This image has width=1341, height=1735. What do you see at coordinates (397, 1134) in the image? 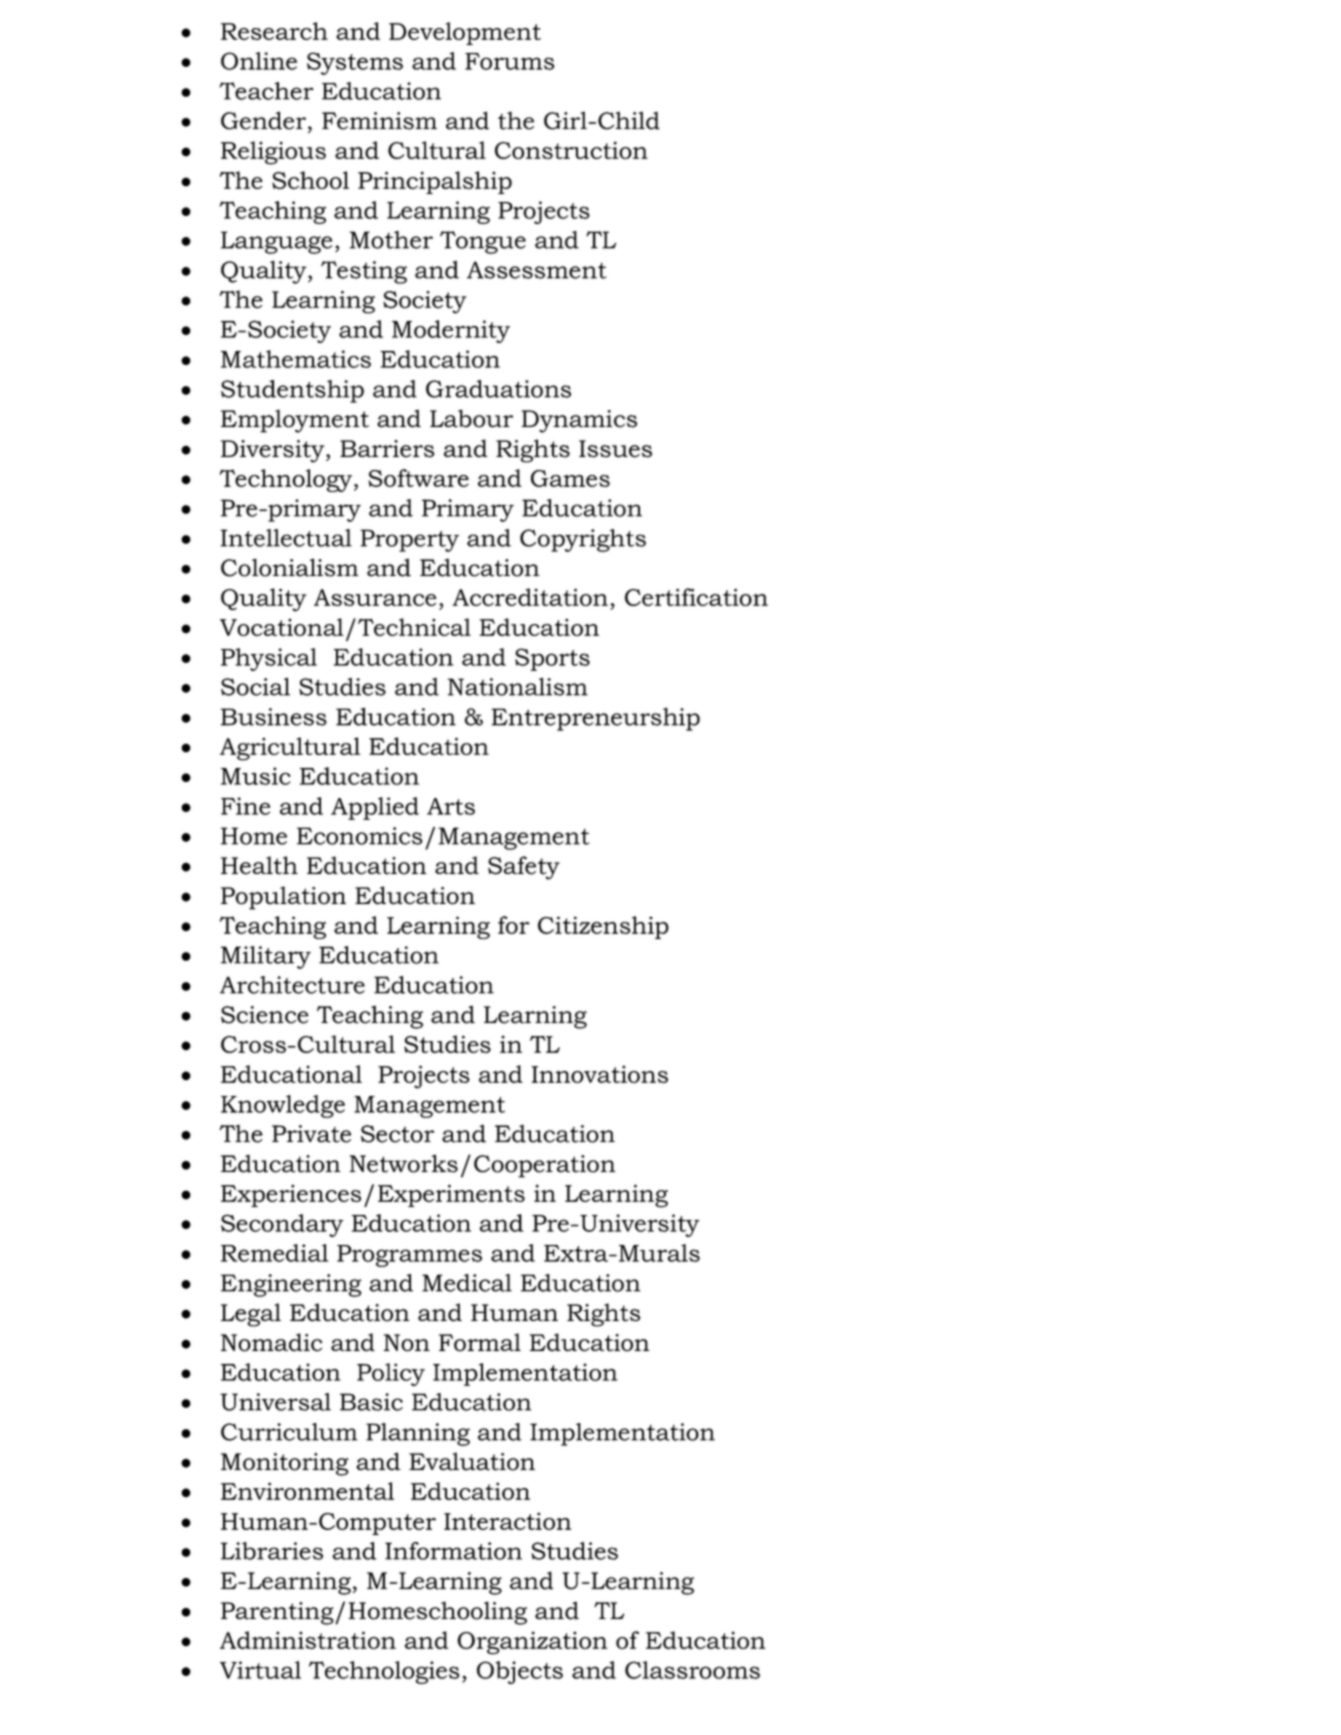
I see `Sector` at bounding box center [397, 1134].
